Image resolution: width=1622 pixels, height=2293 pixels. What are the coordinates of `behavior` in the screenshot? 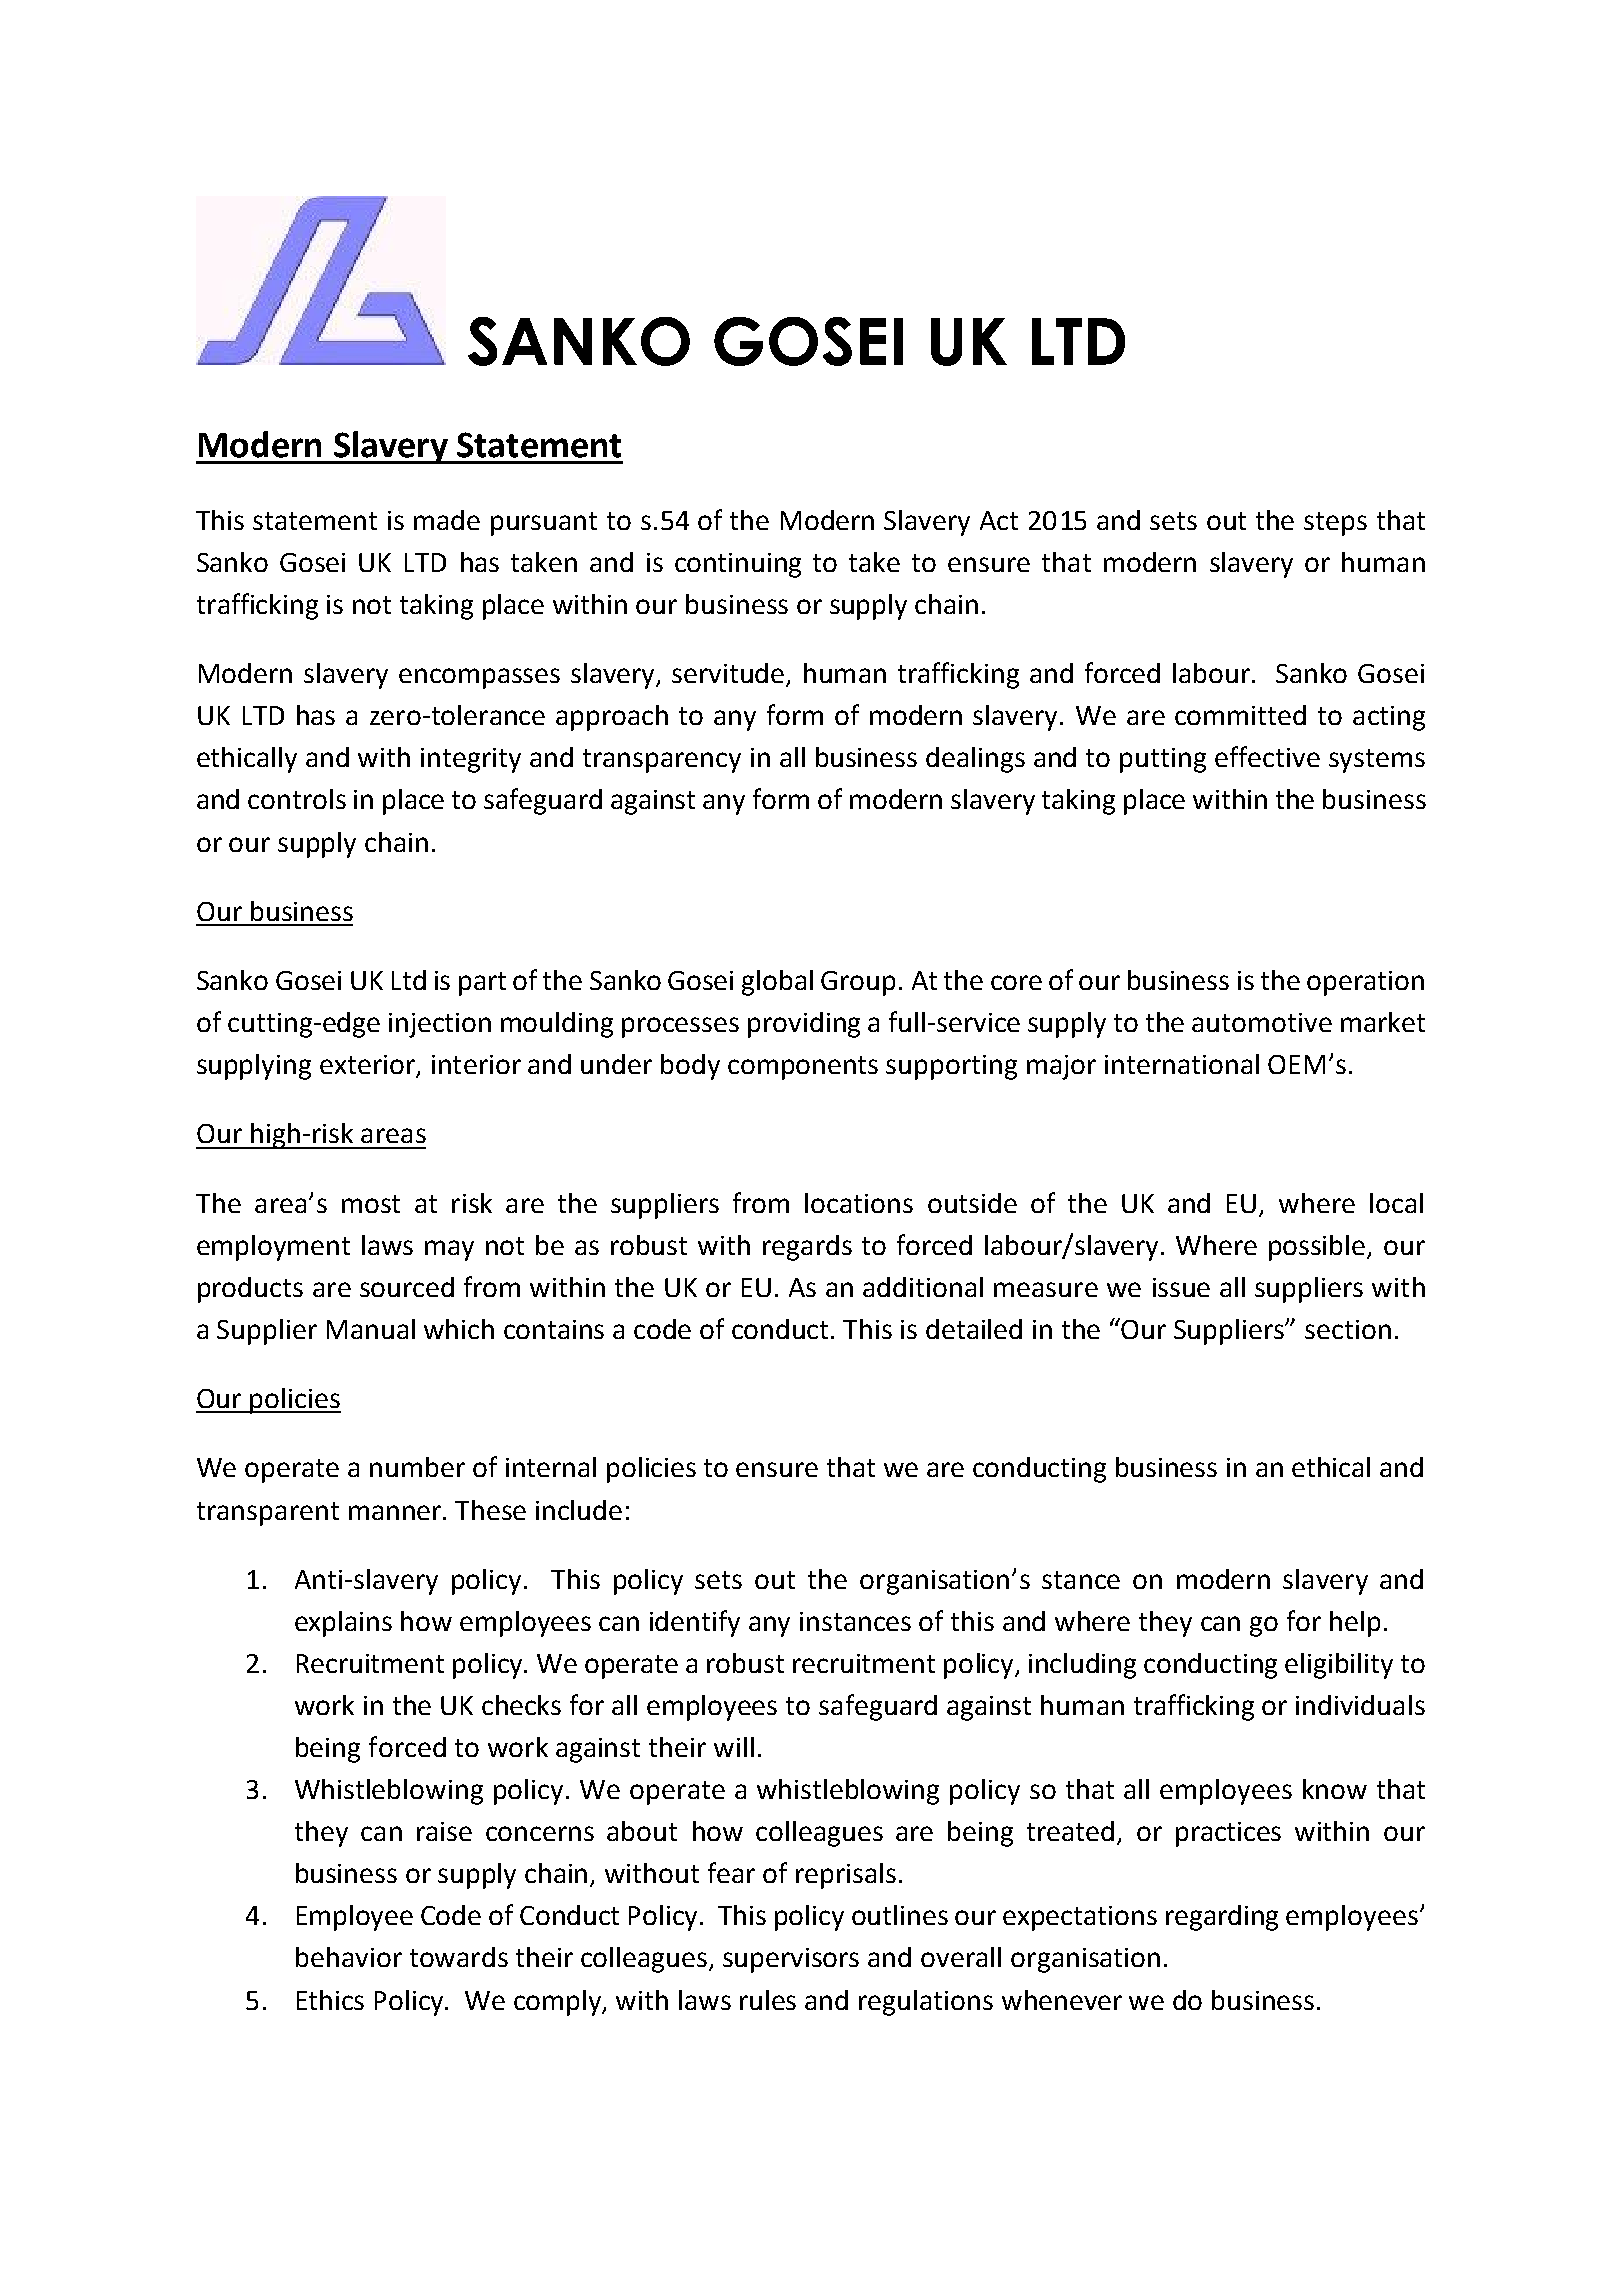 It's located at (349, 1957).
